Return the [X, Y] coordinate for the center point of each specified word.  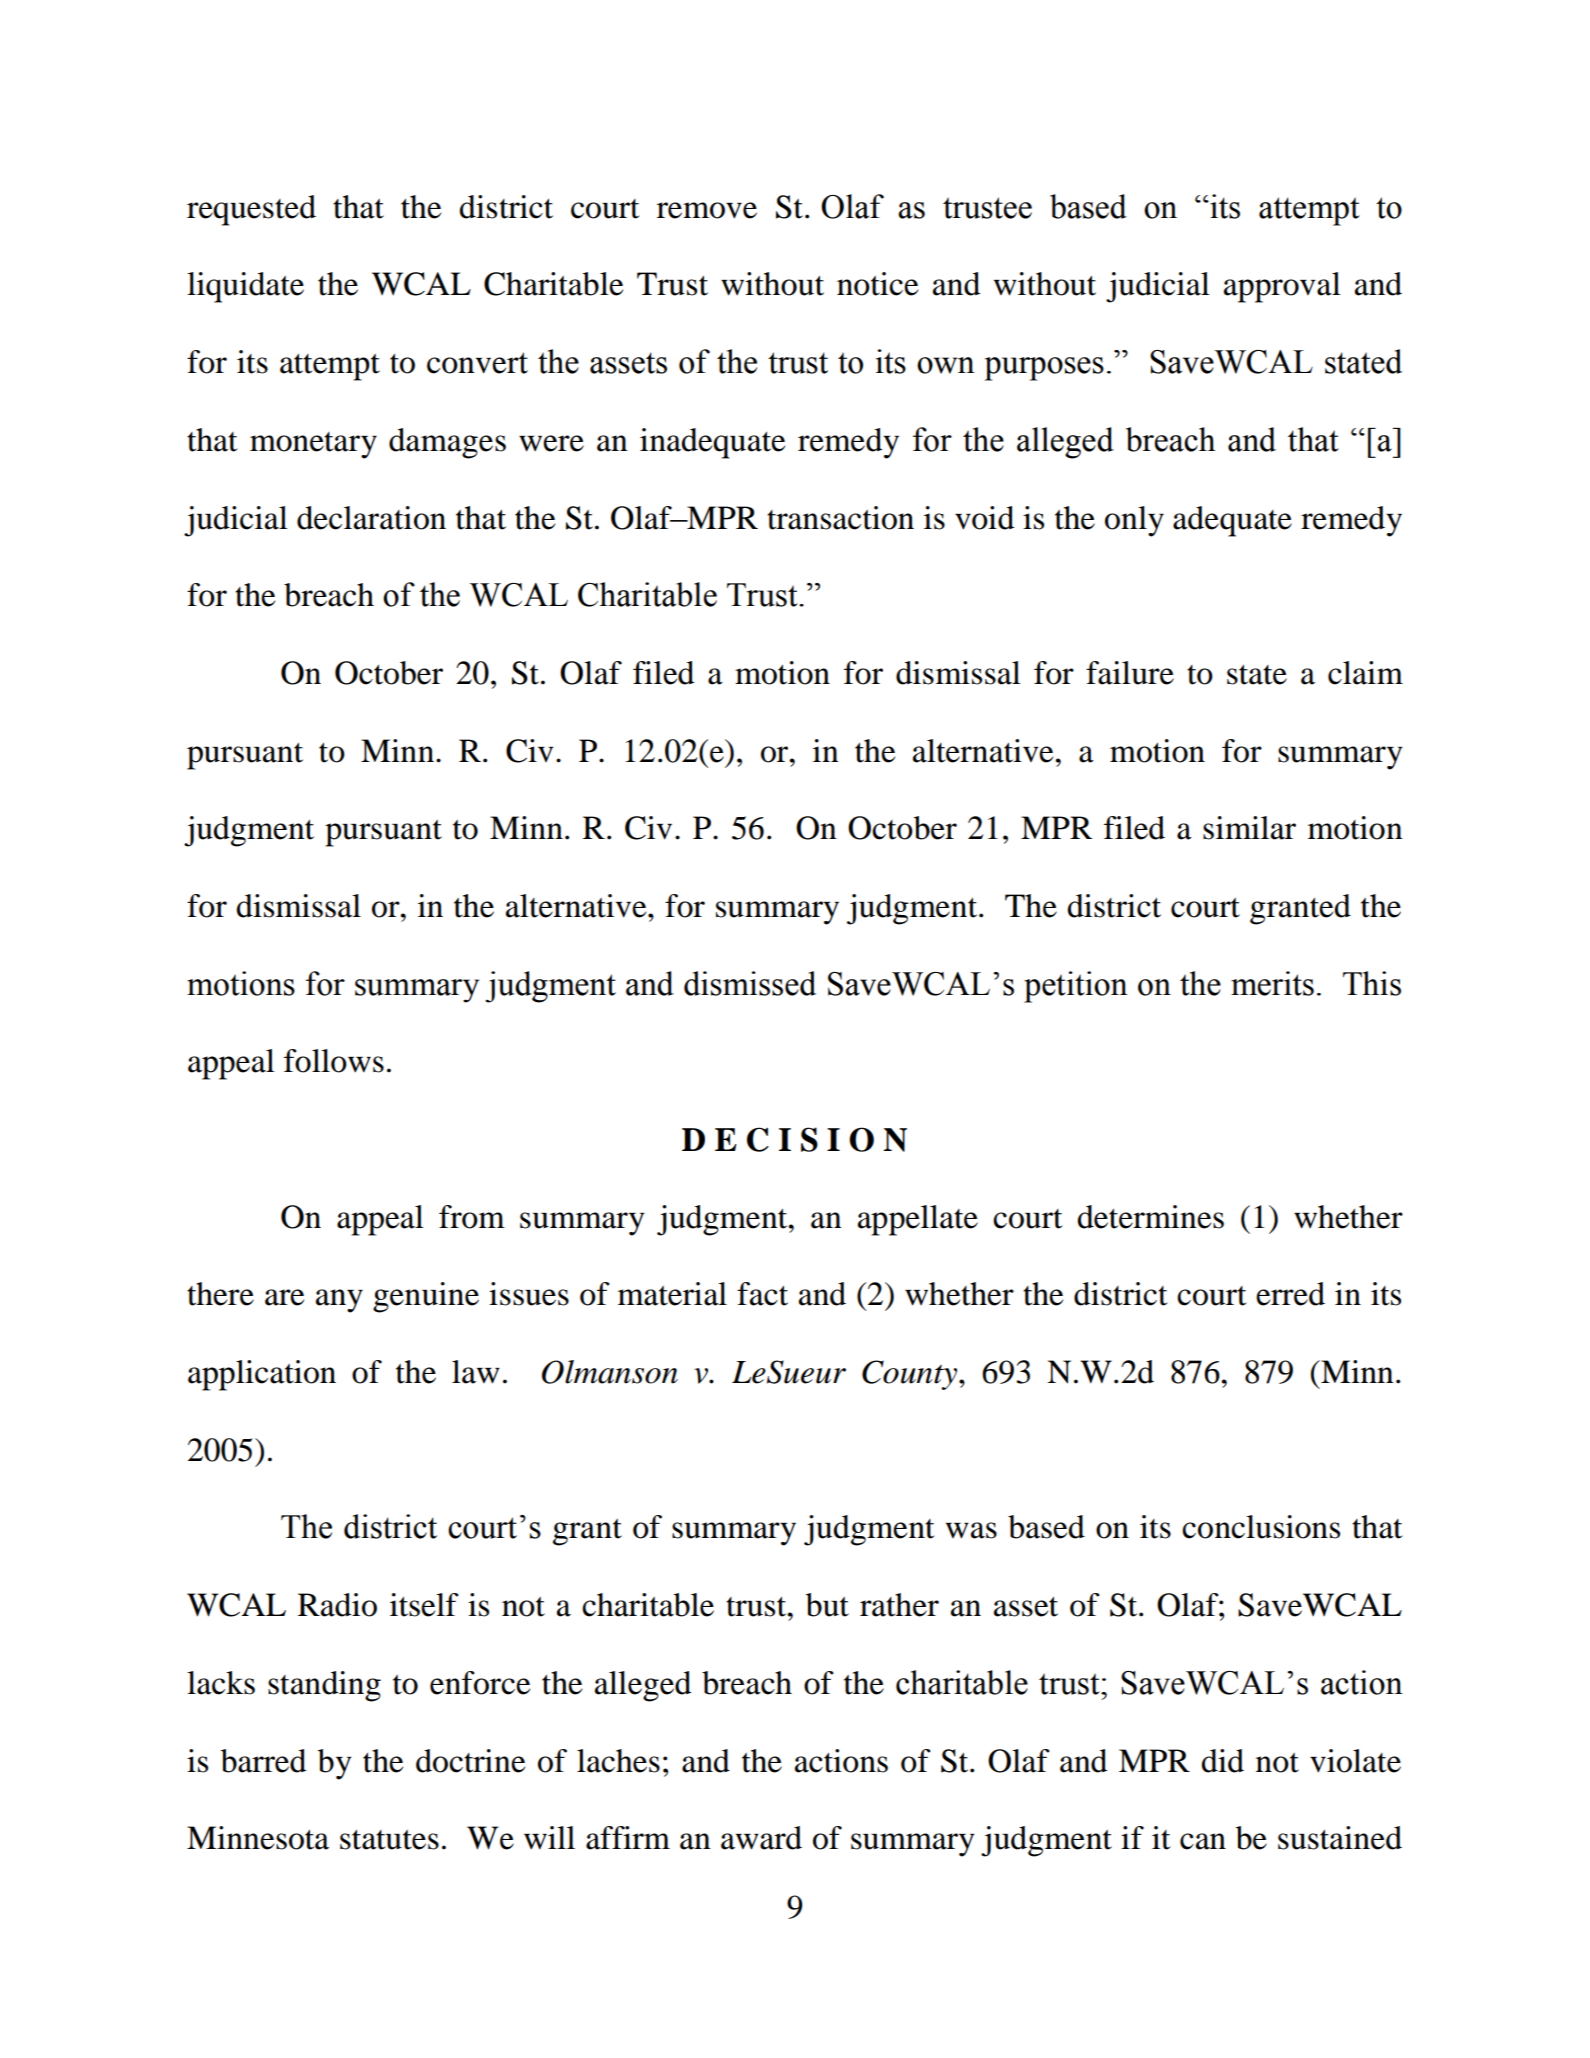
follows [334, 1061]
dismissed [750, 983]
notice [877, 284]
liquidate [245, 287]
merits [1272, 983]
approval [1282, 287]
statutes [389, 1840]
